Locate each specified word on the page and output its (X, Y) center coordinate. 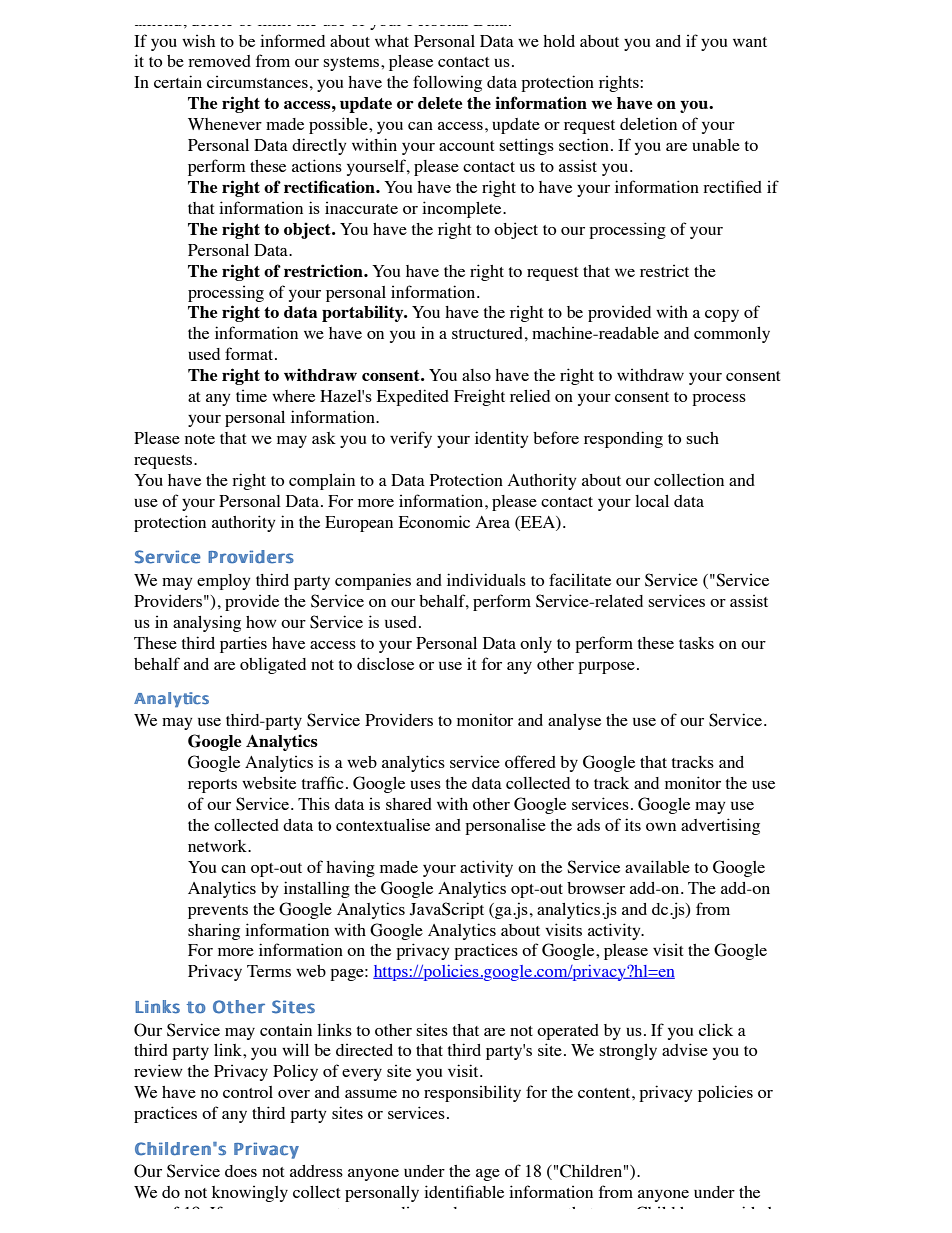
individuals (486, 579)
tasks (696, 643)
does (241, 1171)
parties (243, 644)
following (447, 83)
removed (219, 61)
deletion (648, 124)
